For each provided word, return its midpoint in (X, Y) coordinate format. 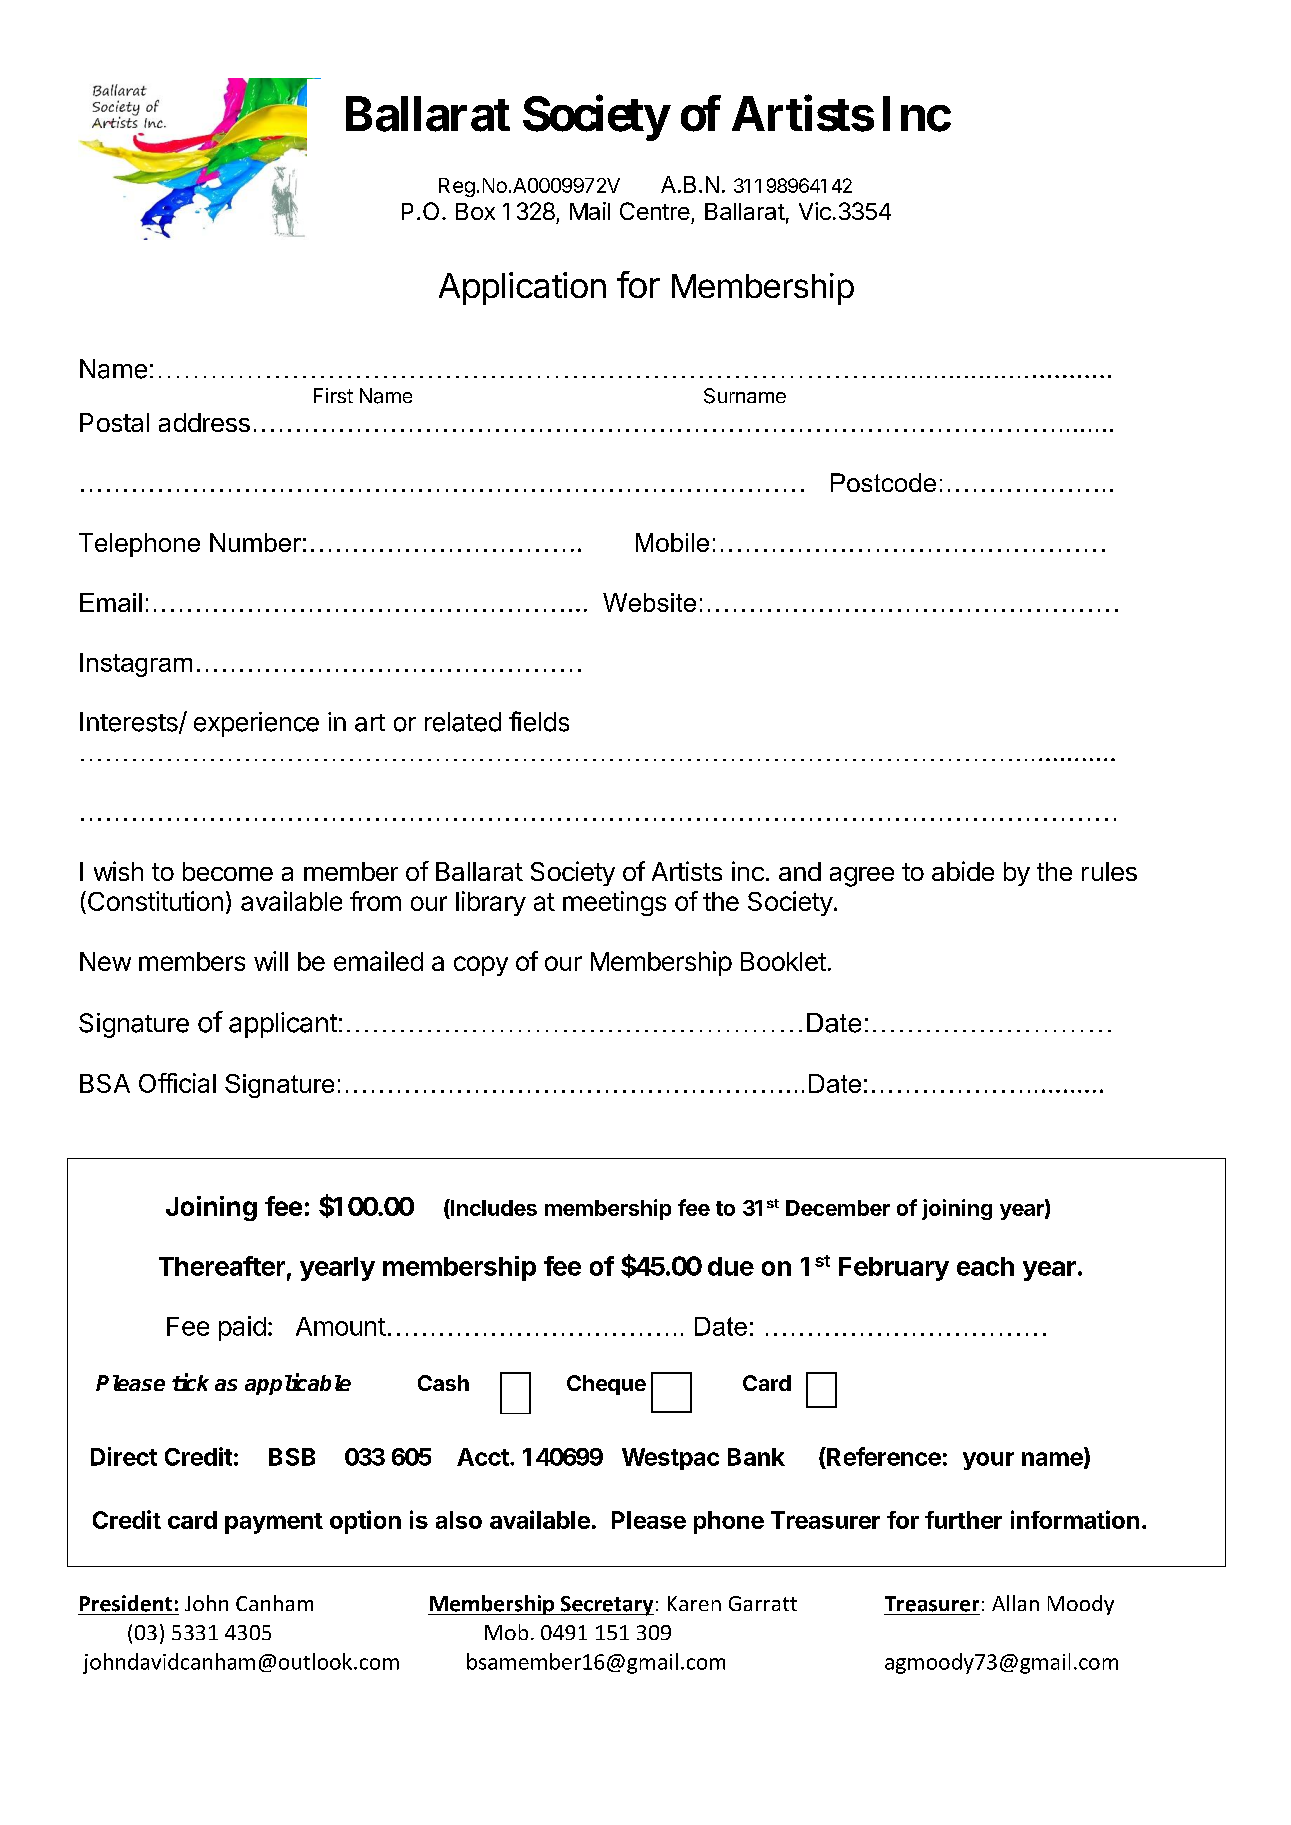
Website (649, 602)
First (333, 395)
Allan (1015, 1603)
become (228, 871)
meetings (614, 903)
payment (274, 1523)
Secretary (606, 1606)
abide (963, 871)
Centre (655, 211)
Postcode (883, 482)
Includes (493, 1207)
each (985, 1266)
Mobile (672, 542)
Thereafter (222, 1266)
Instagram (136, 665)
